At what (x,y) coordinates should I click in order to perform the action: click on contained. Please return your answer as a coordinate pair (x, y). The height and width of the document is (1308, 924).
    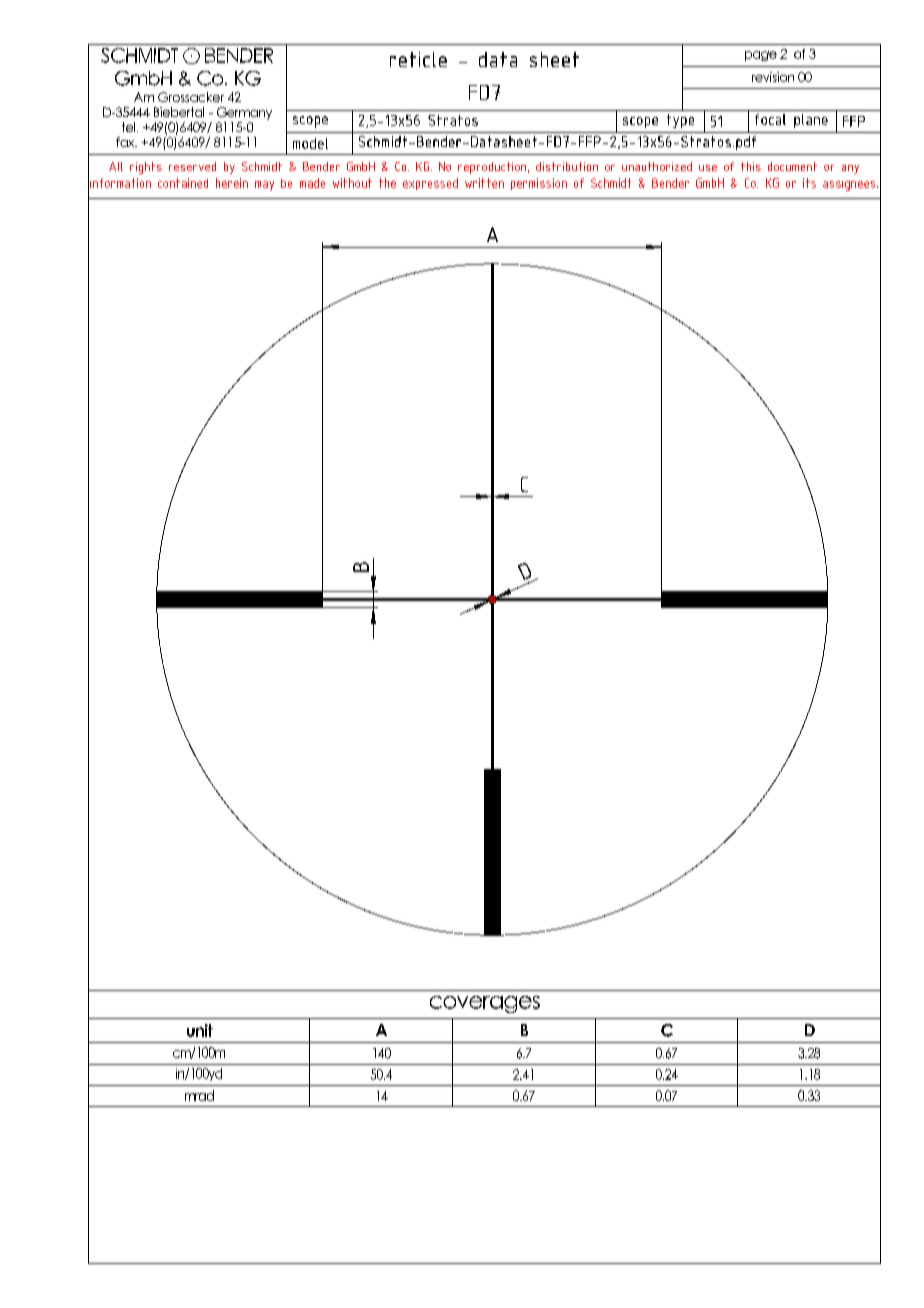
    Looking at the image, I should click on (183, 183).
